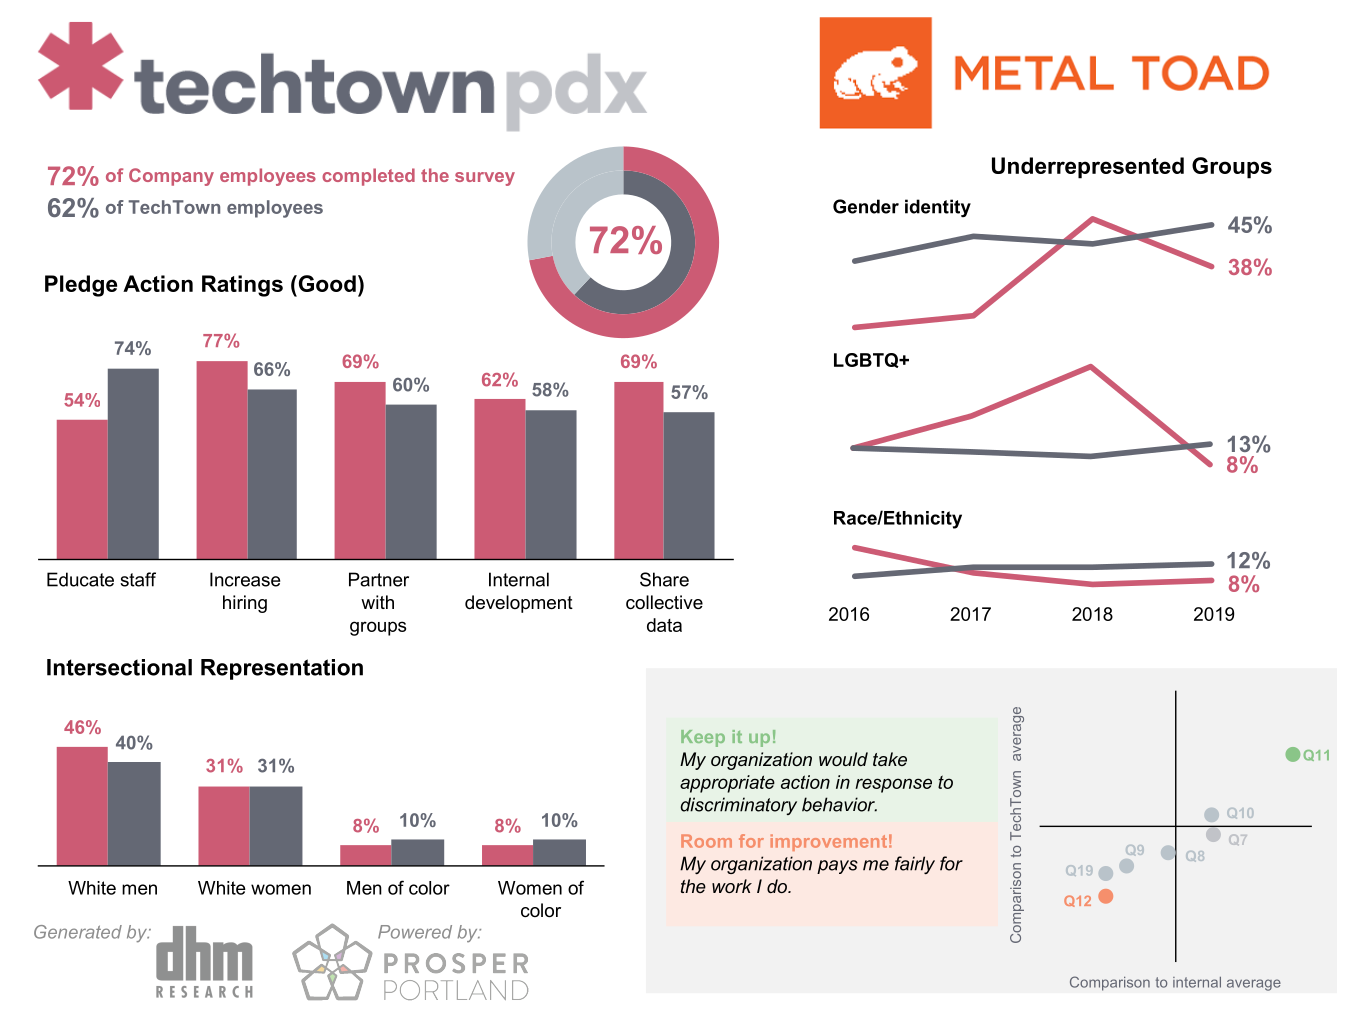  I want to click on Representation, so click(282, 669).
